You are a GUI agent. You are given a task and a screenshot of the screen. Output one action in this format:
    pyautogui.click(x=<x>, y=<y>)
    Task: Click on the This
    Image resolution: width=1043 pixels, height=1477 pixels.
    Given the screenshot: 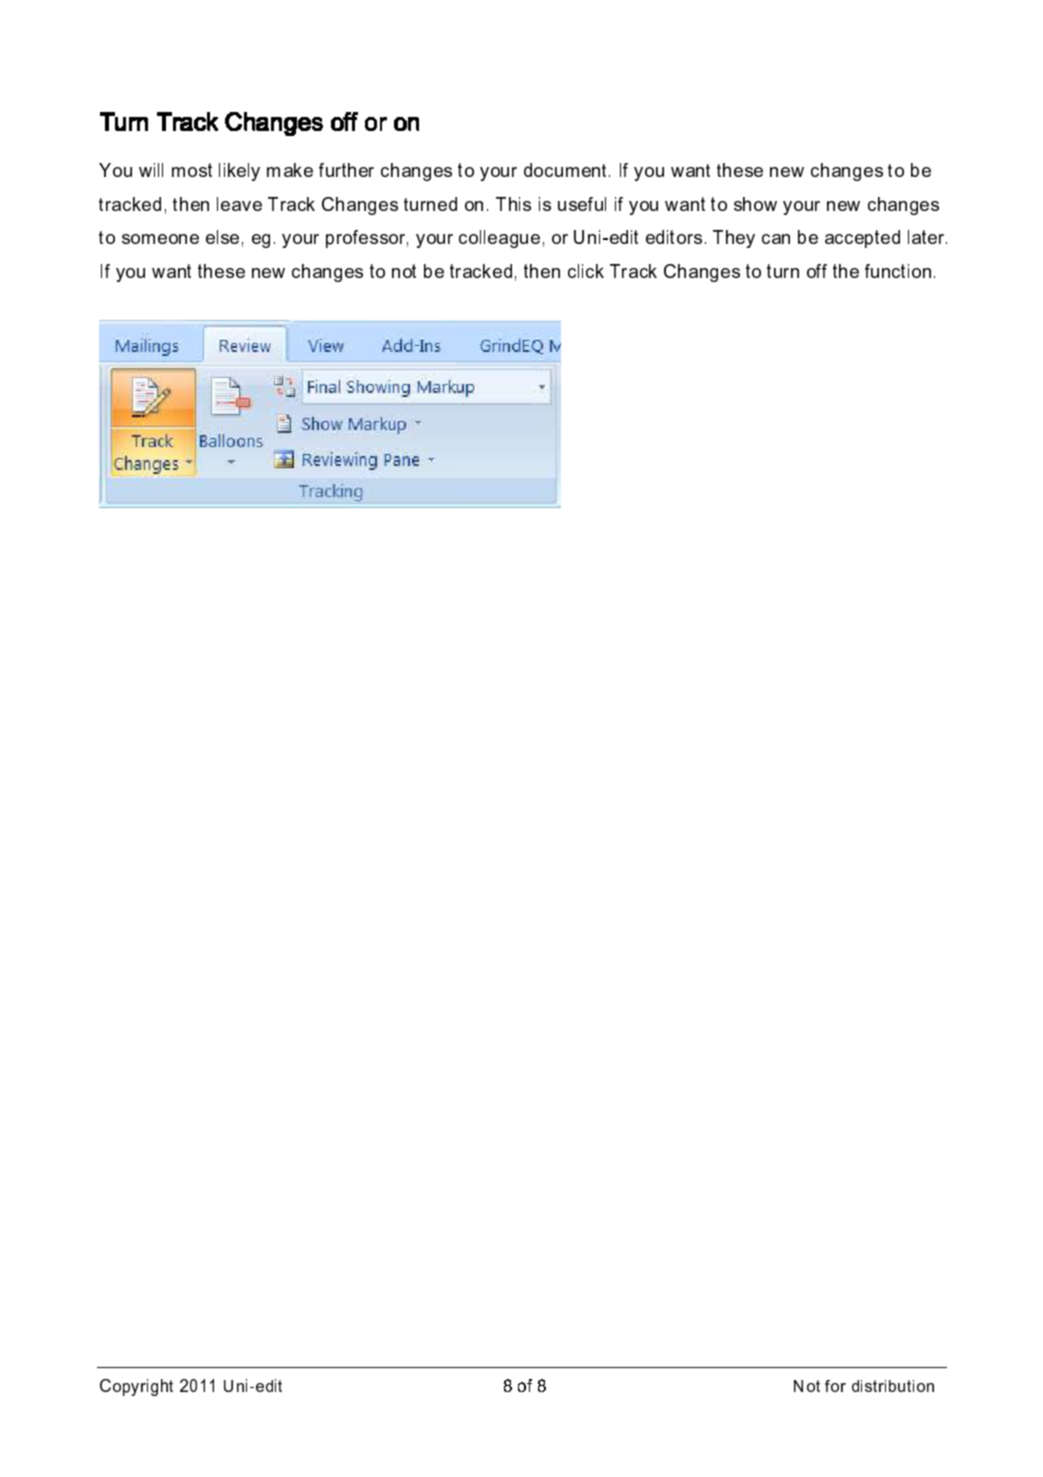 What is the action you would take?
    pyautogui.click(x=513, y=204)
